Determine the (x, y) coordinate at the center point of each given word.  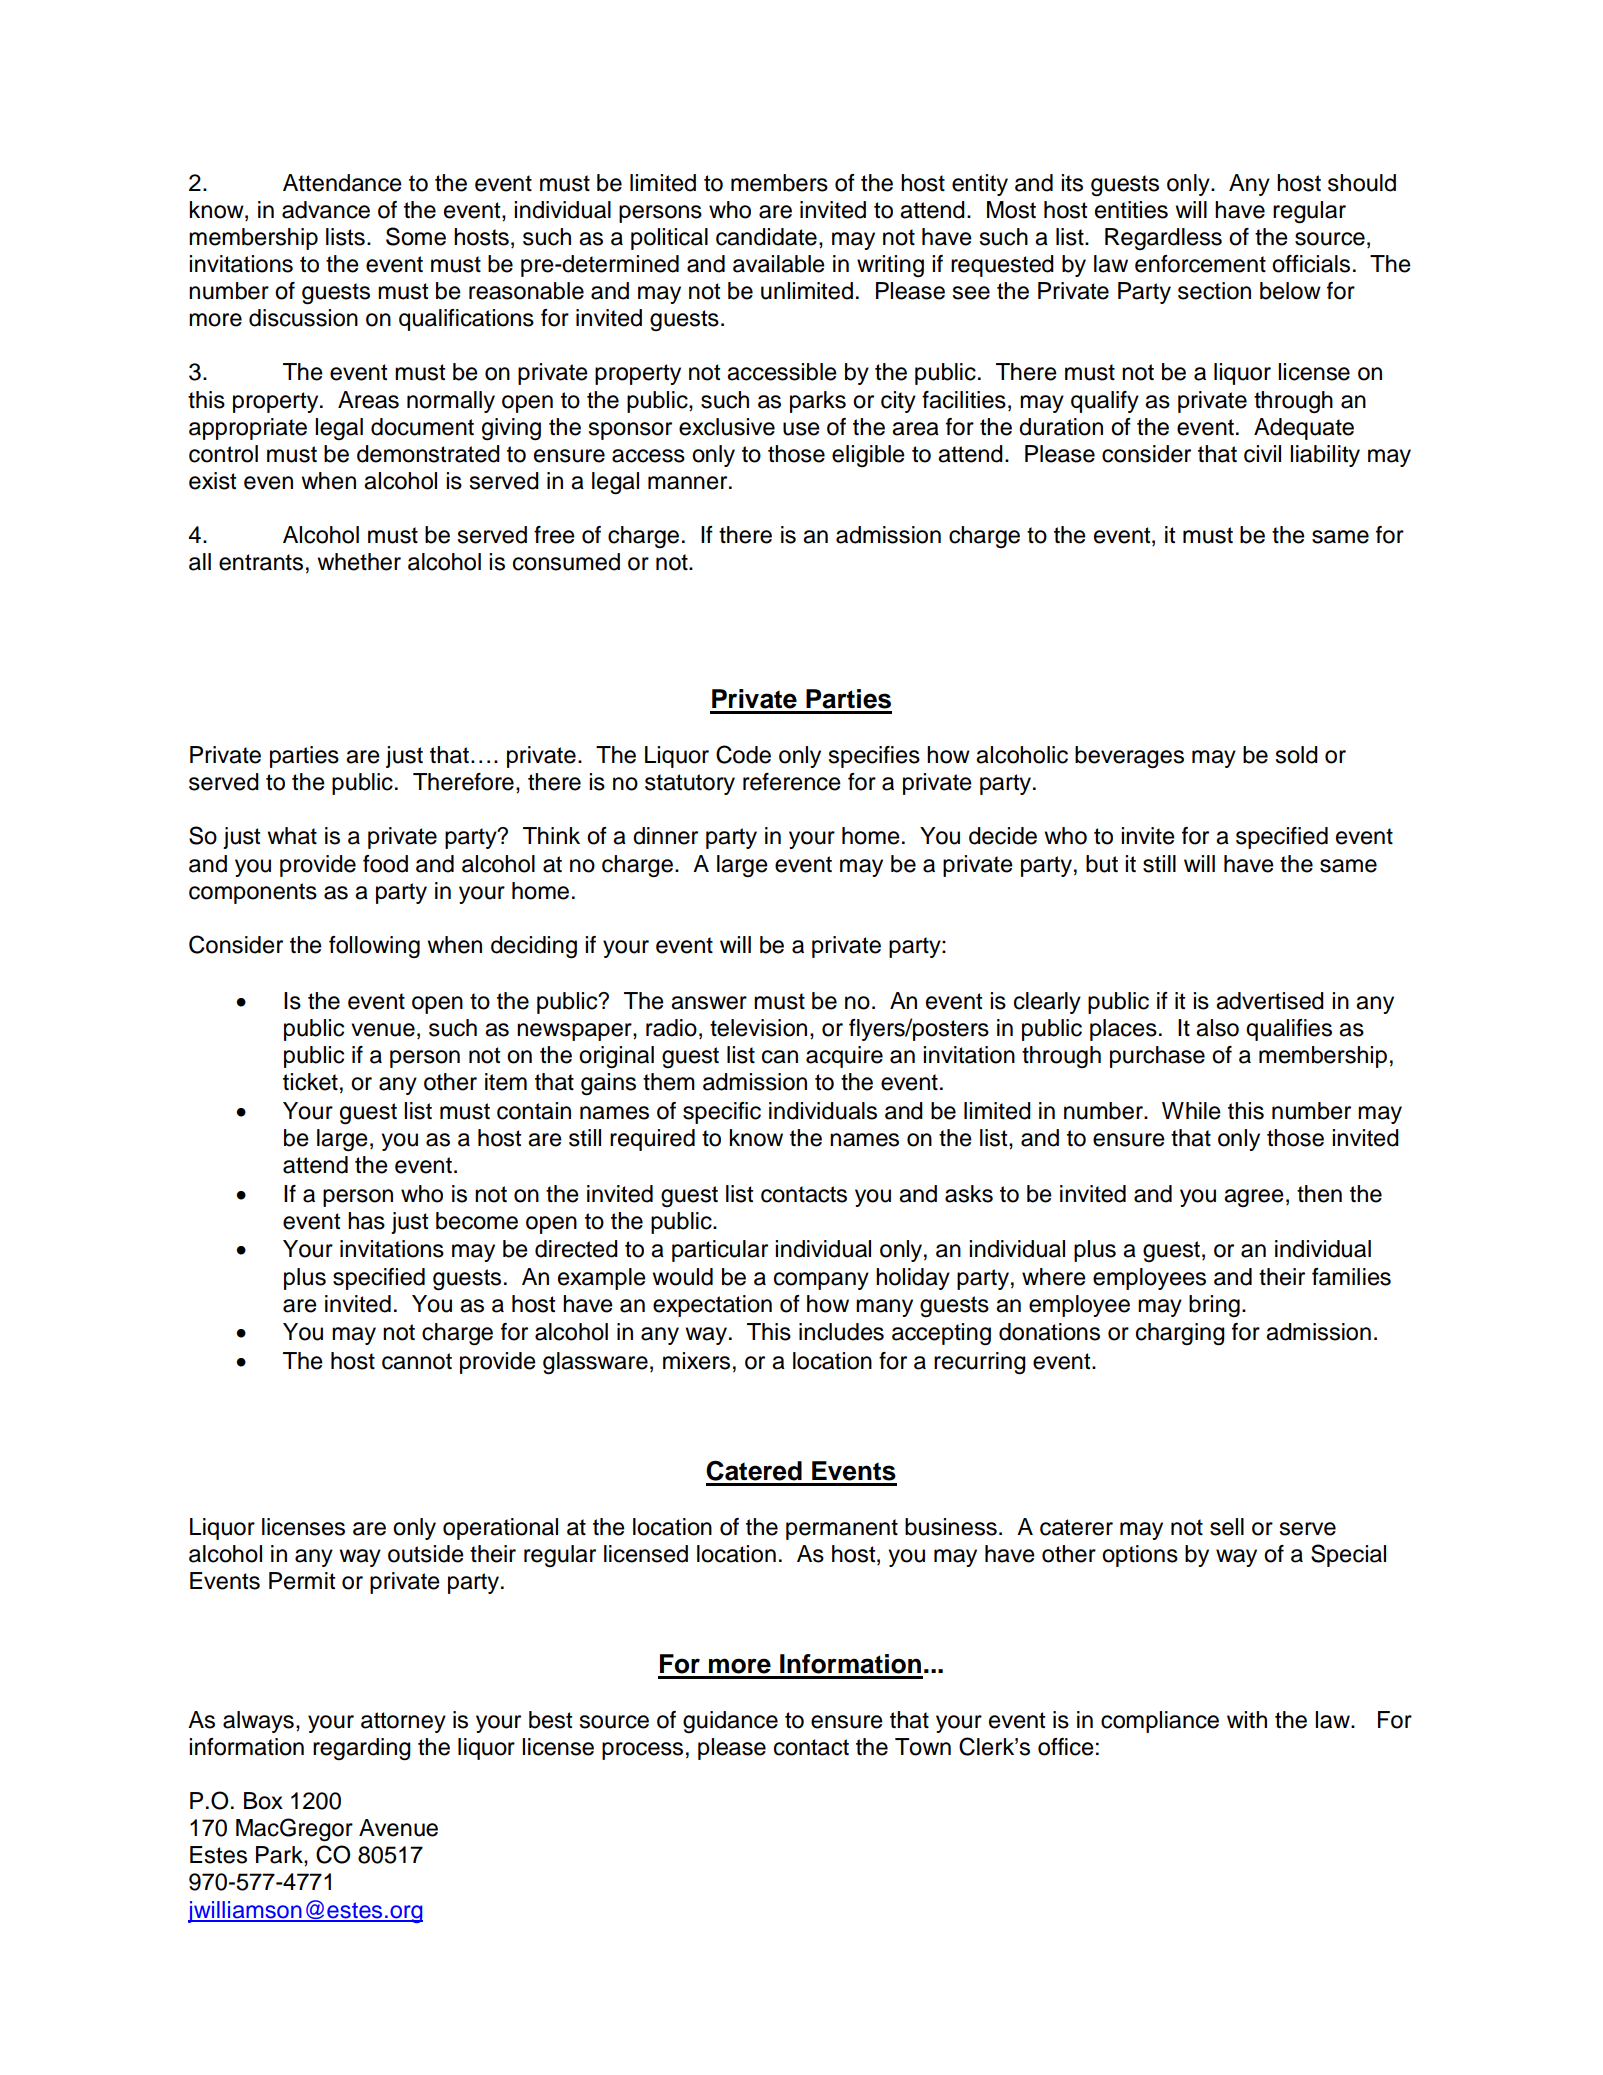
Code (743, 754)
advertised (1270, 1001)
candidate (766, 237)
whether (359, 562)
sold (1296, 755)
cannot (417, 1361)
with (1247, 1719)
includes (841, 1332)
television (758, 1028)
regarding (362, 1749)
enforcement (1200, 264)
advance (326, 210)
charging (1180, 1334)
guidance (730, 1722)
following (374, 947)
